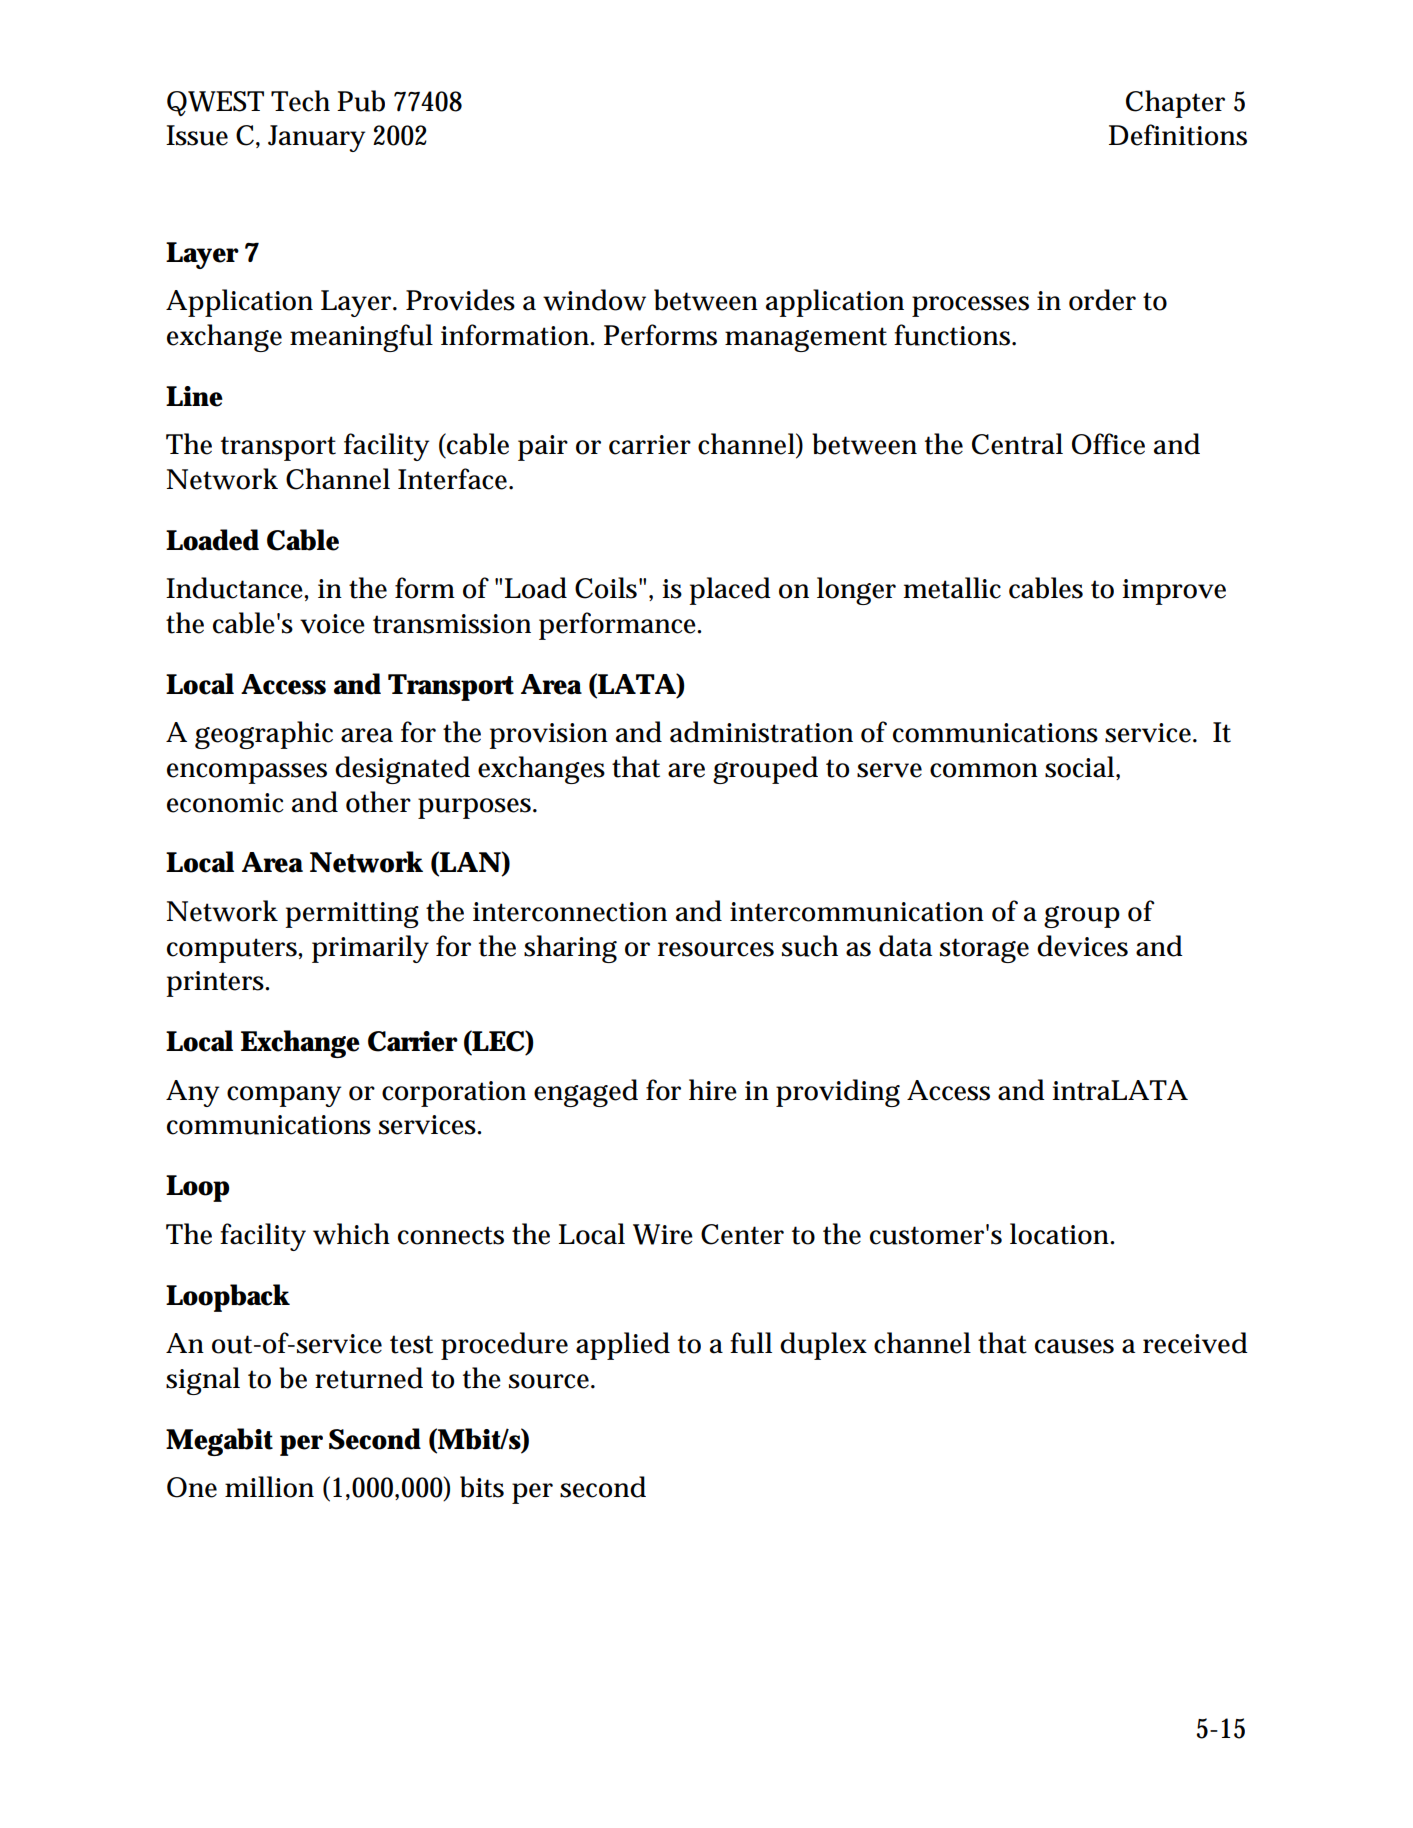  What do you see at coordinates (269, 1487) in the screenshot?
I see `million` at bounding box center [269, 1487].
